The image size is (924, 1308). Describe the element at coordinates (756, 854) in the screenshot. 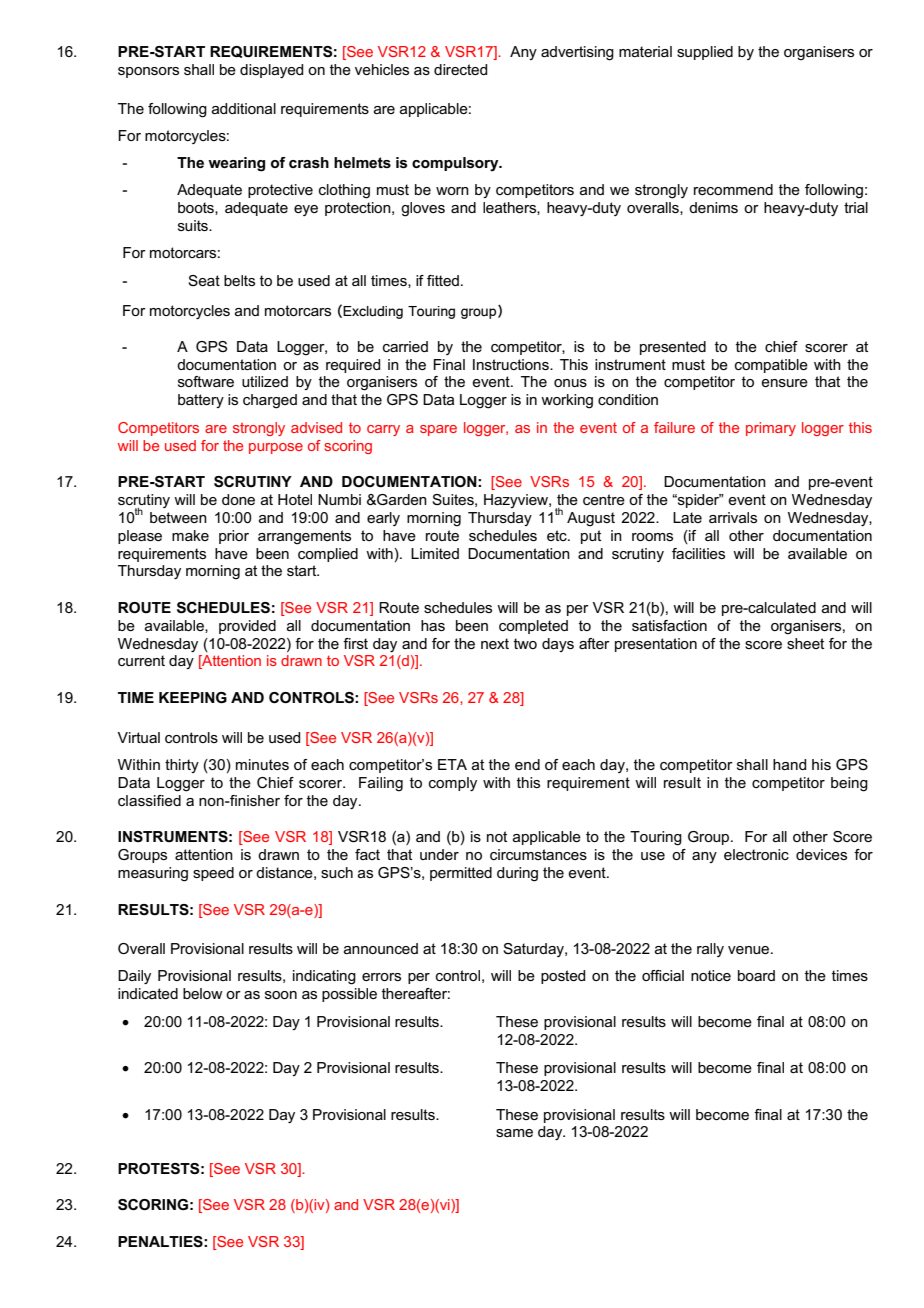

I see `electronic` at that location.
